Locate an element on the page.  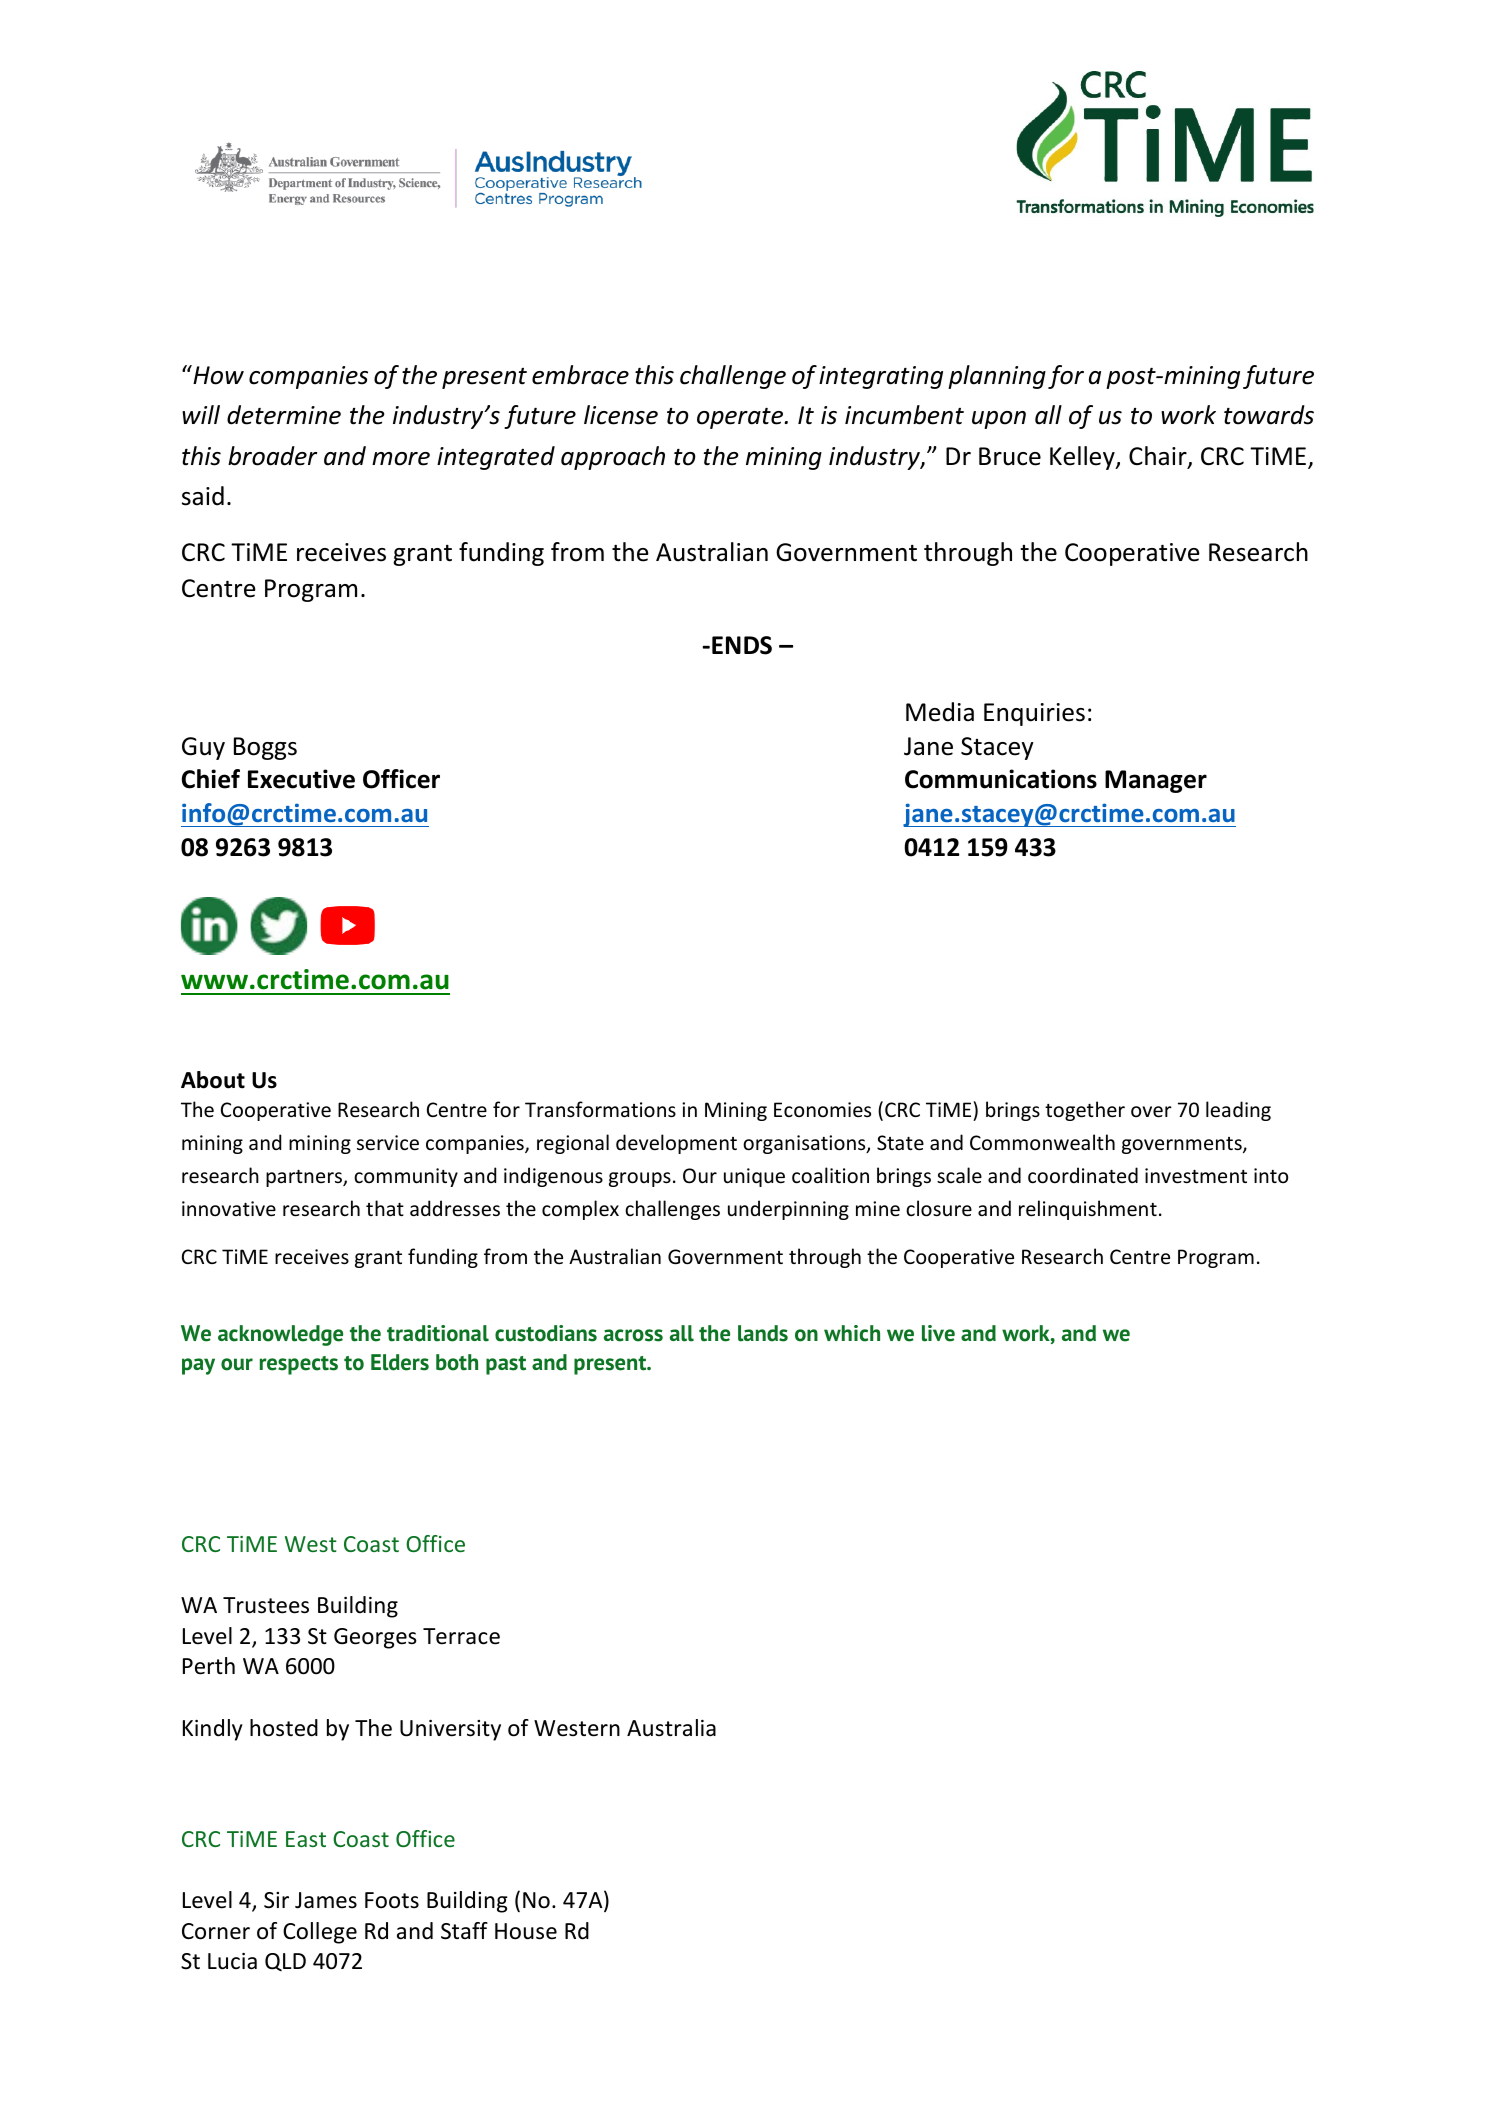
Executive is located at coordinates (301, 779).
